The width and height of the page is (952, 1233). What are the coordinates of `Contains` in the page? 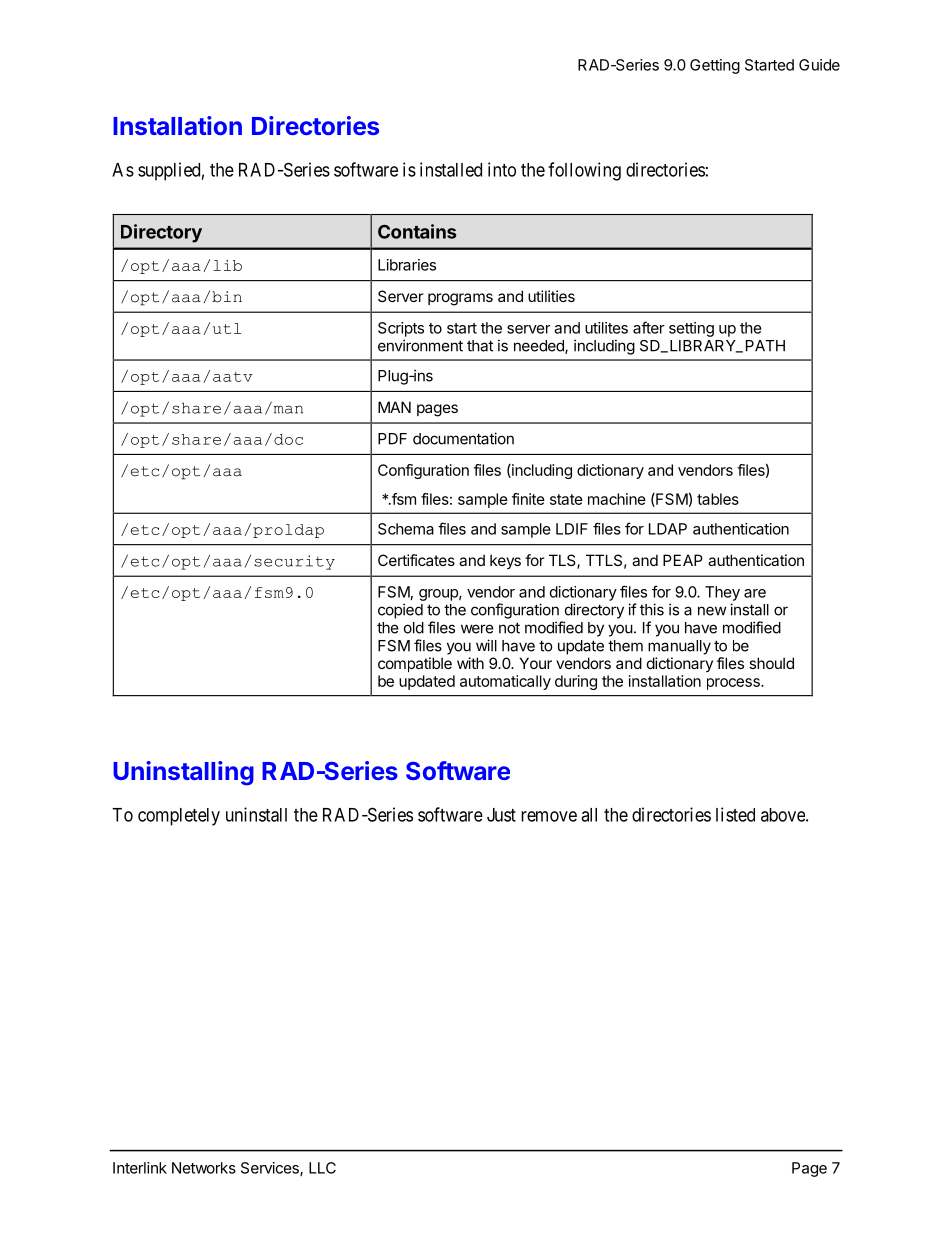 It's located at (417, 231).
